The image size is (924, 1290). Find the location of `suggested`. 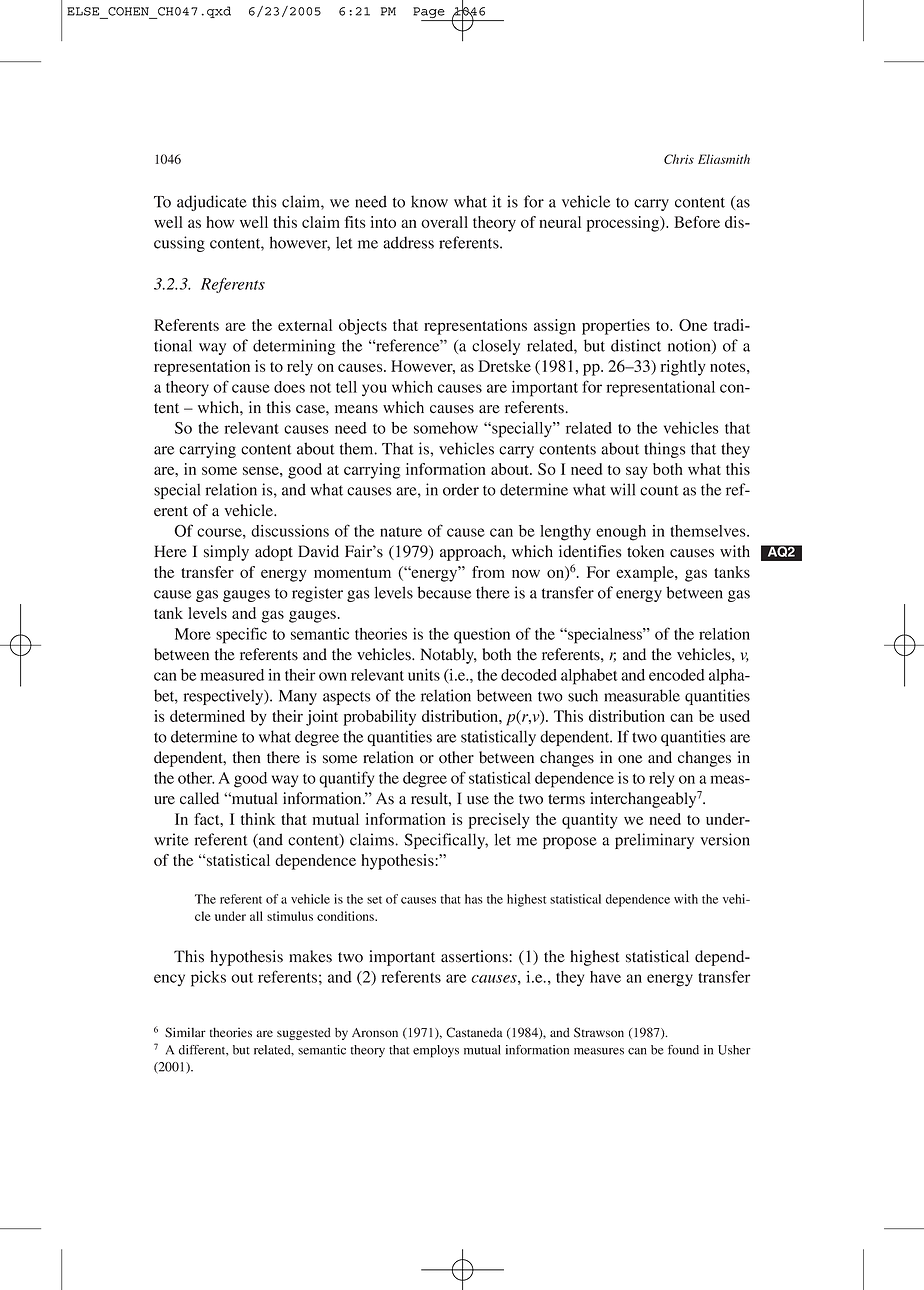

suggested is located at coordinates (304, 1034).
